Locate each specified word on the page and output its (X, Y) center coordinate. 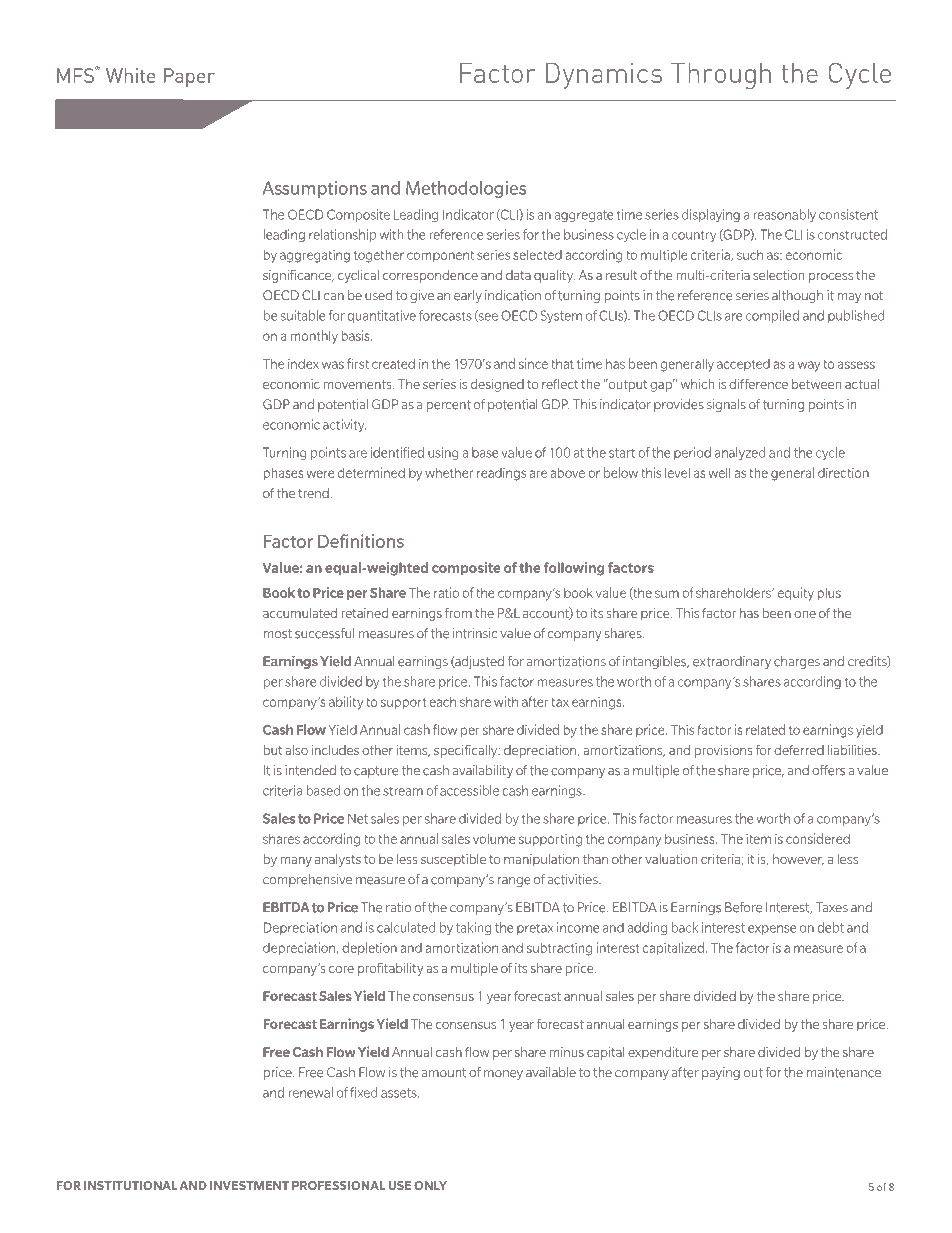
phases (283, 473)
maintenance (843, 1072)
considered (818, 838)
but (272, 750)
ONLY (430, 1185)
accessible (469, 790)
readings (501, 474)
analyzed (740, 453)
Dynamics (604, 76)
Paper (189, 77)
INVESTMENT (249, 1185)
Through (721, 76)
